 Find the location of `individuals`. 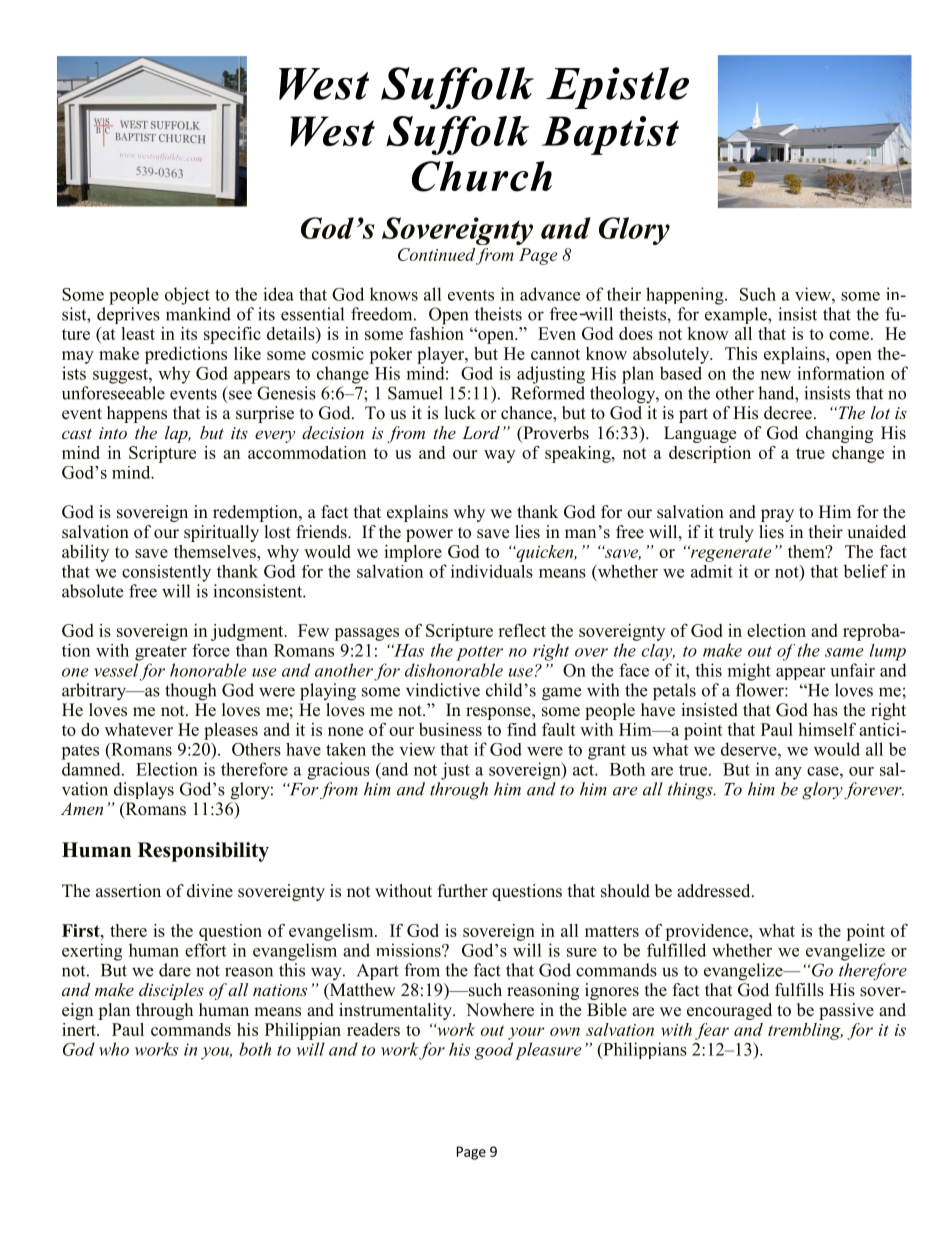

individuals is located at coordinates (492, 571).
